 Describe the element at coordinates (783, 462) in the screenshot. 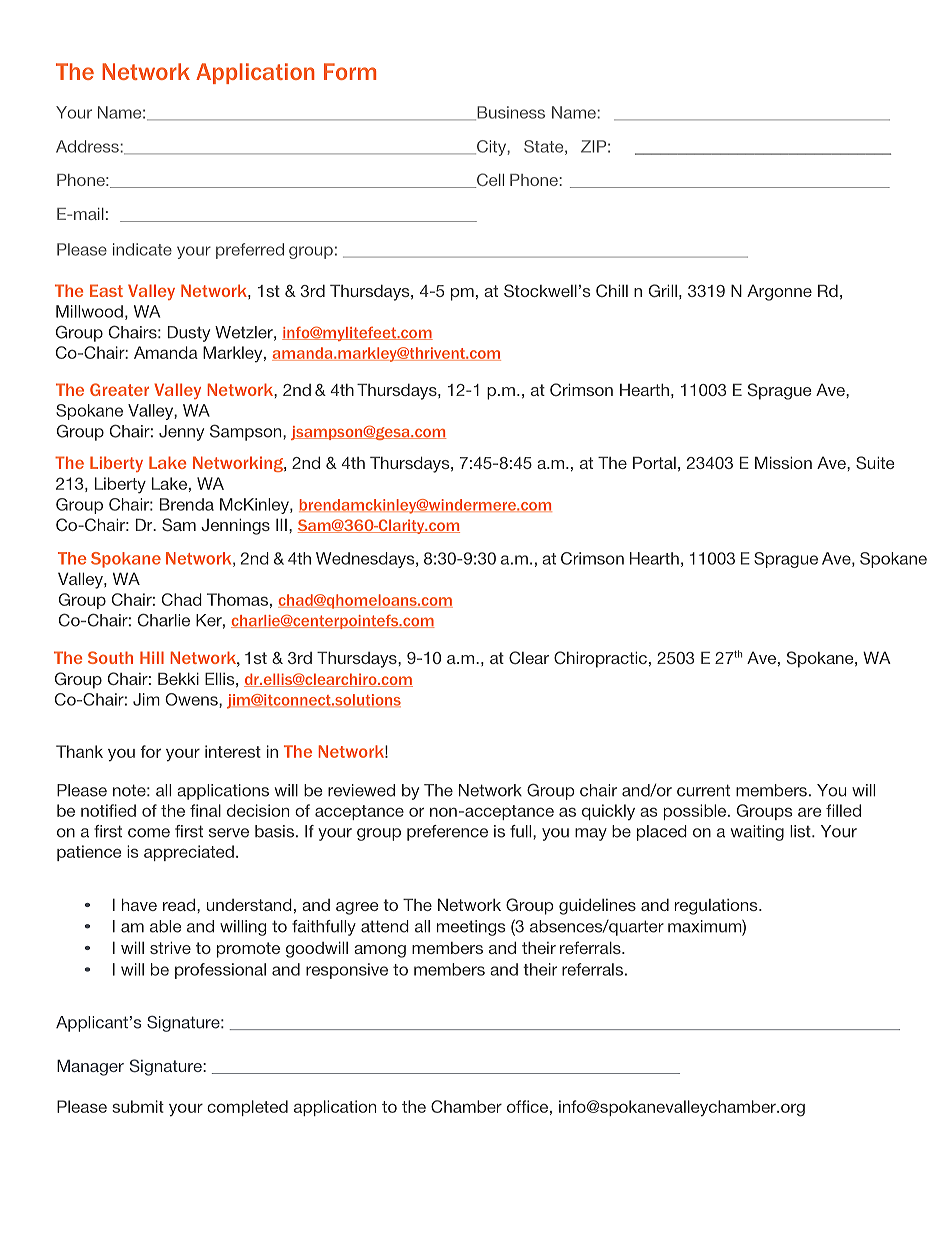

I see `Mission` at that location.
